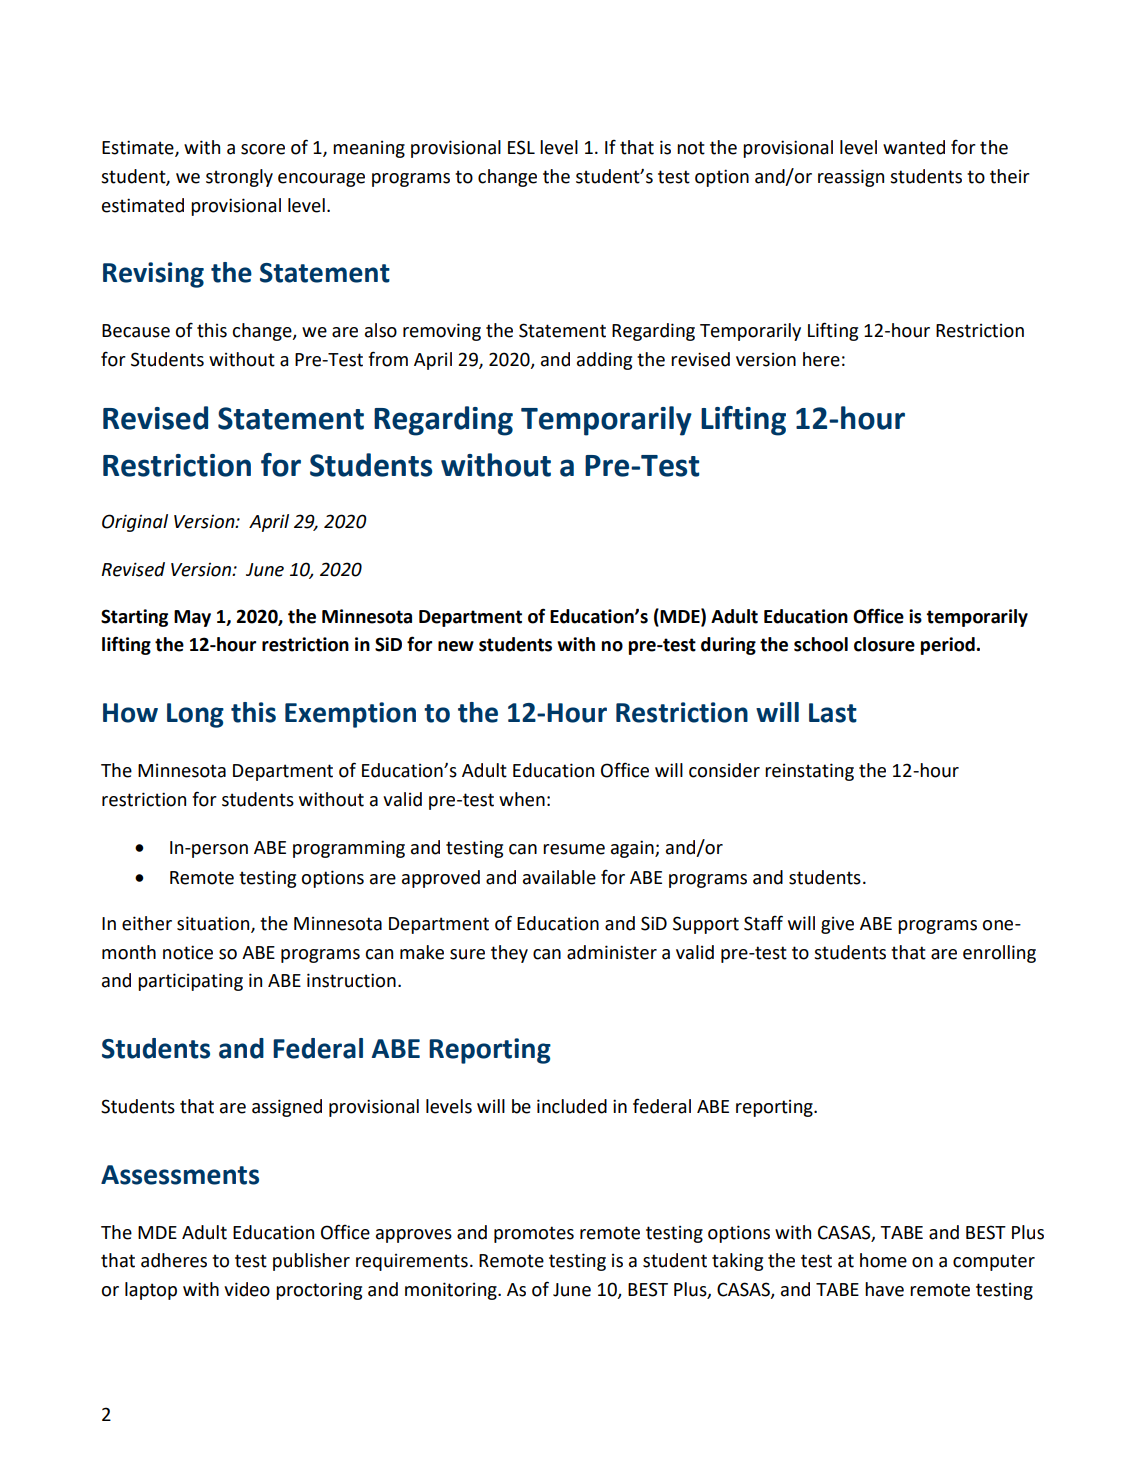 This image has width=1147, height=1484. What do you see at coordinates (612, 952) in the image?
I see `administer` at bounding box center [612, 952].
